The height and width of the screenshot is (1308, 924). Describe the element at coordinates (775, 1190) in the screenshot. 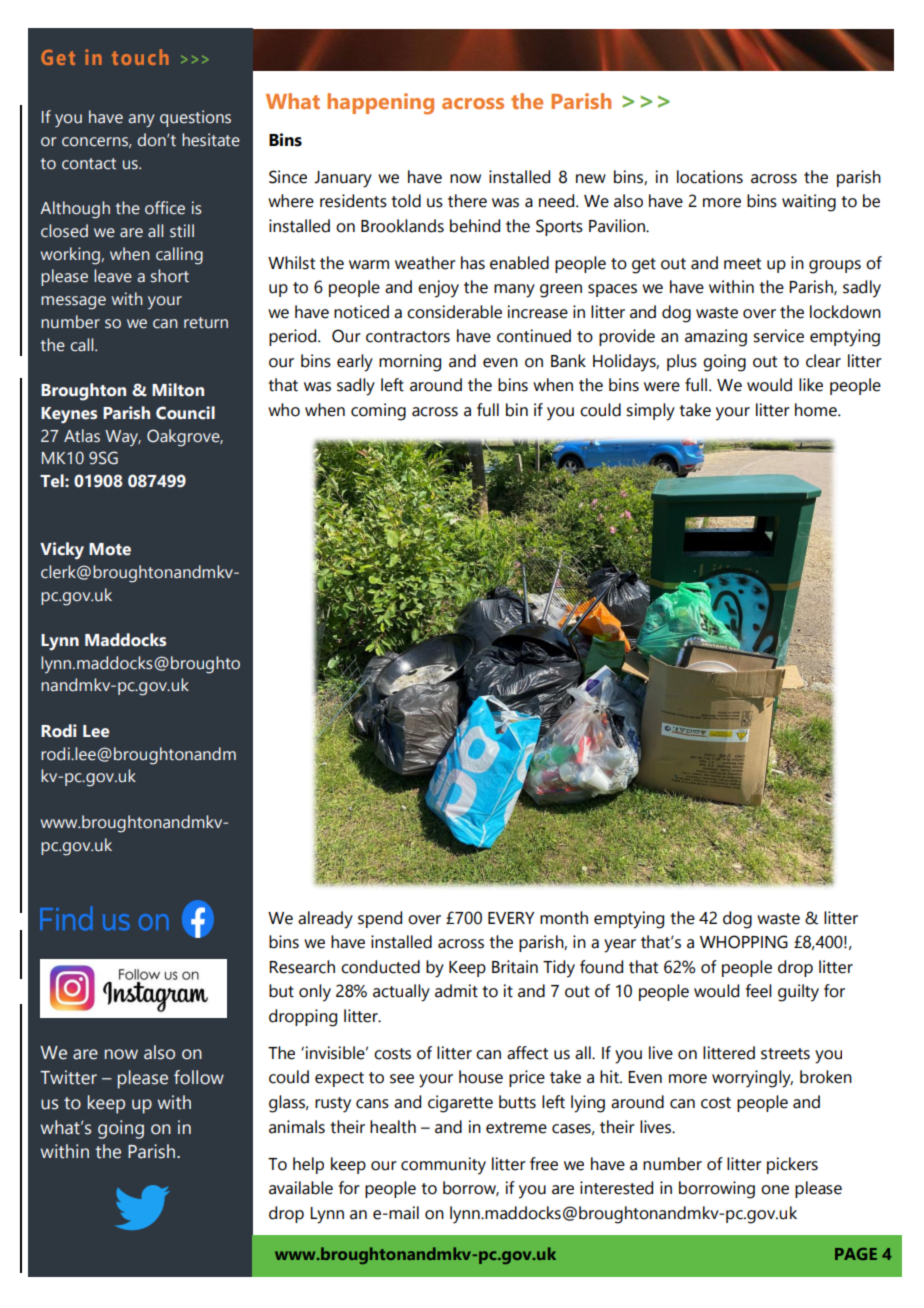

I see `one` at that location.
